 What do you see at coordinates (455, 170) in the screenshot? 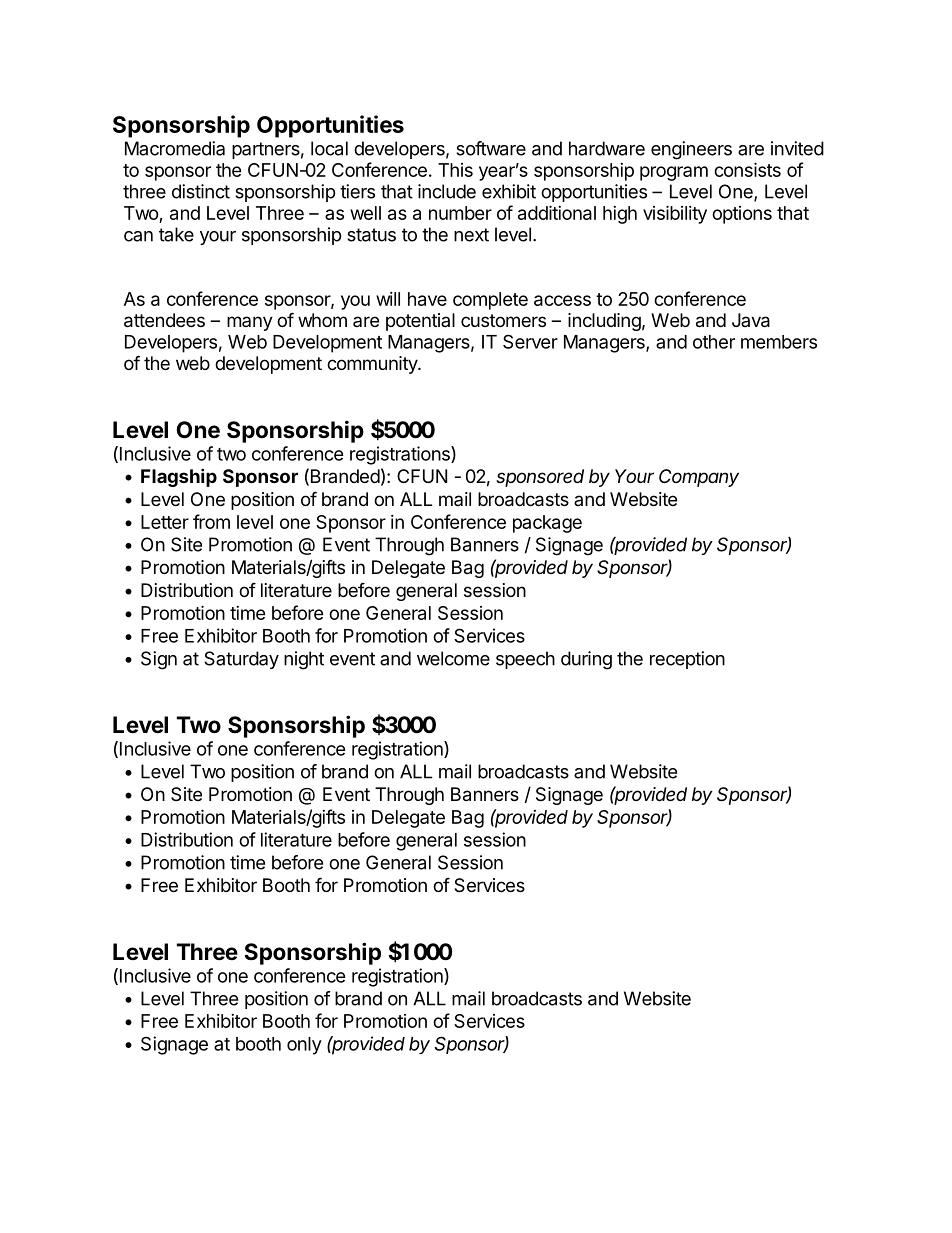
I see `This` at bounding box center [455, 170].
